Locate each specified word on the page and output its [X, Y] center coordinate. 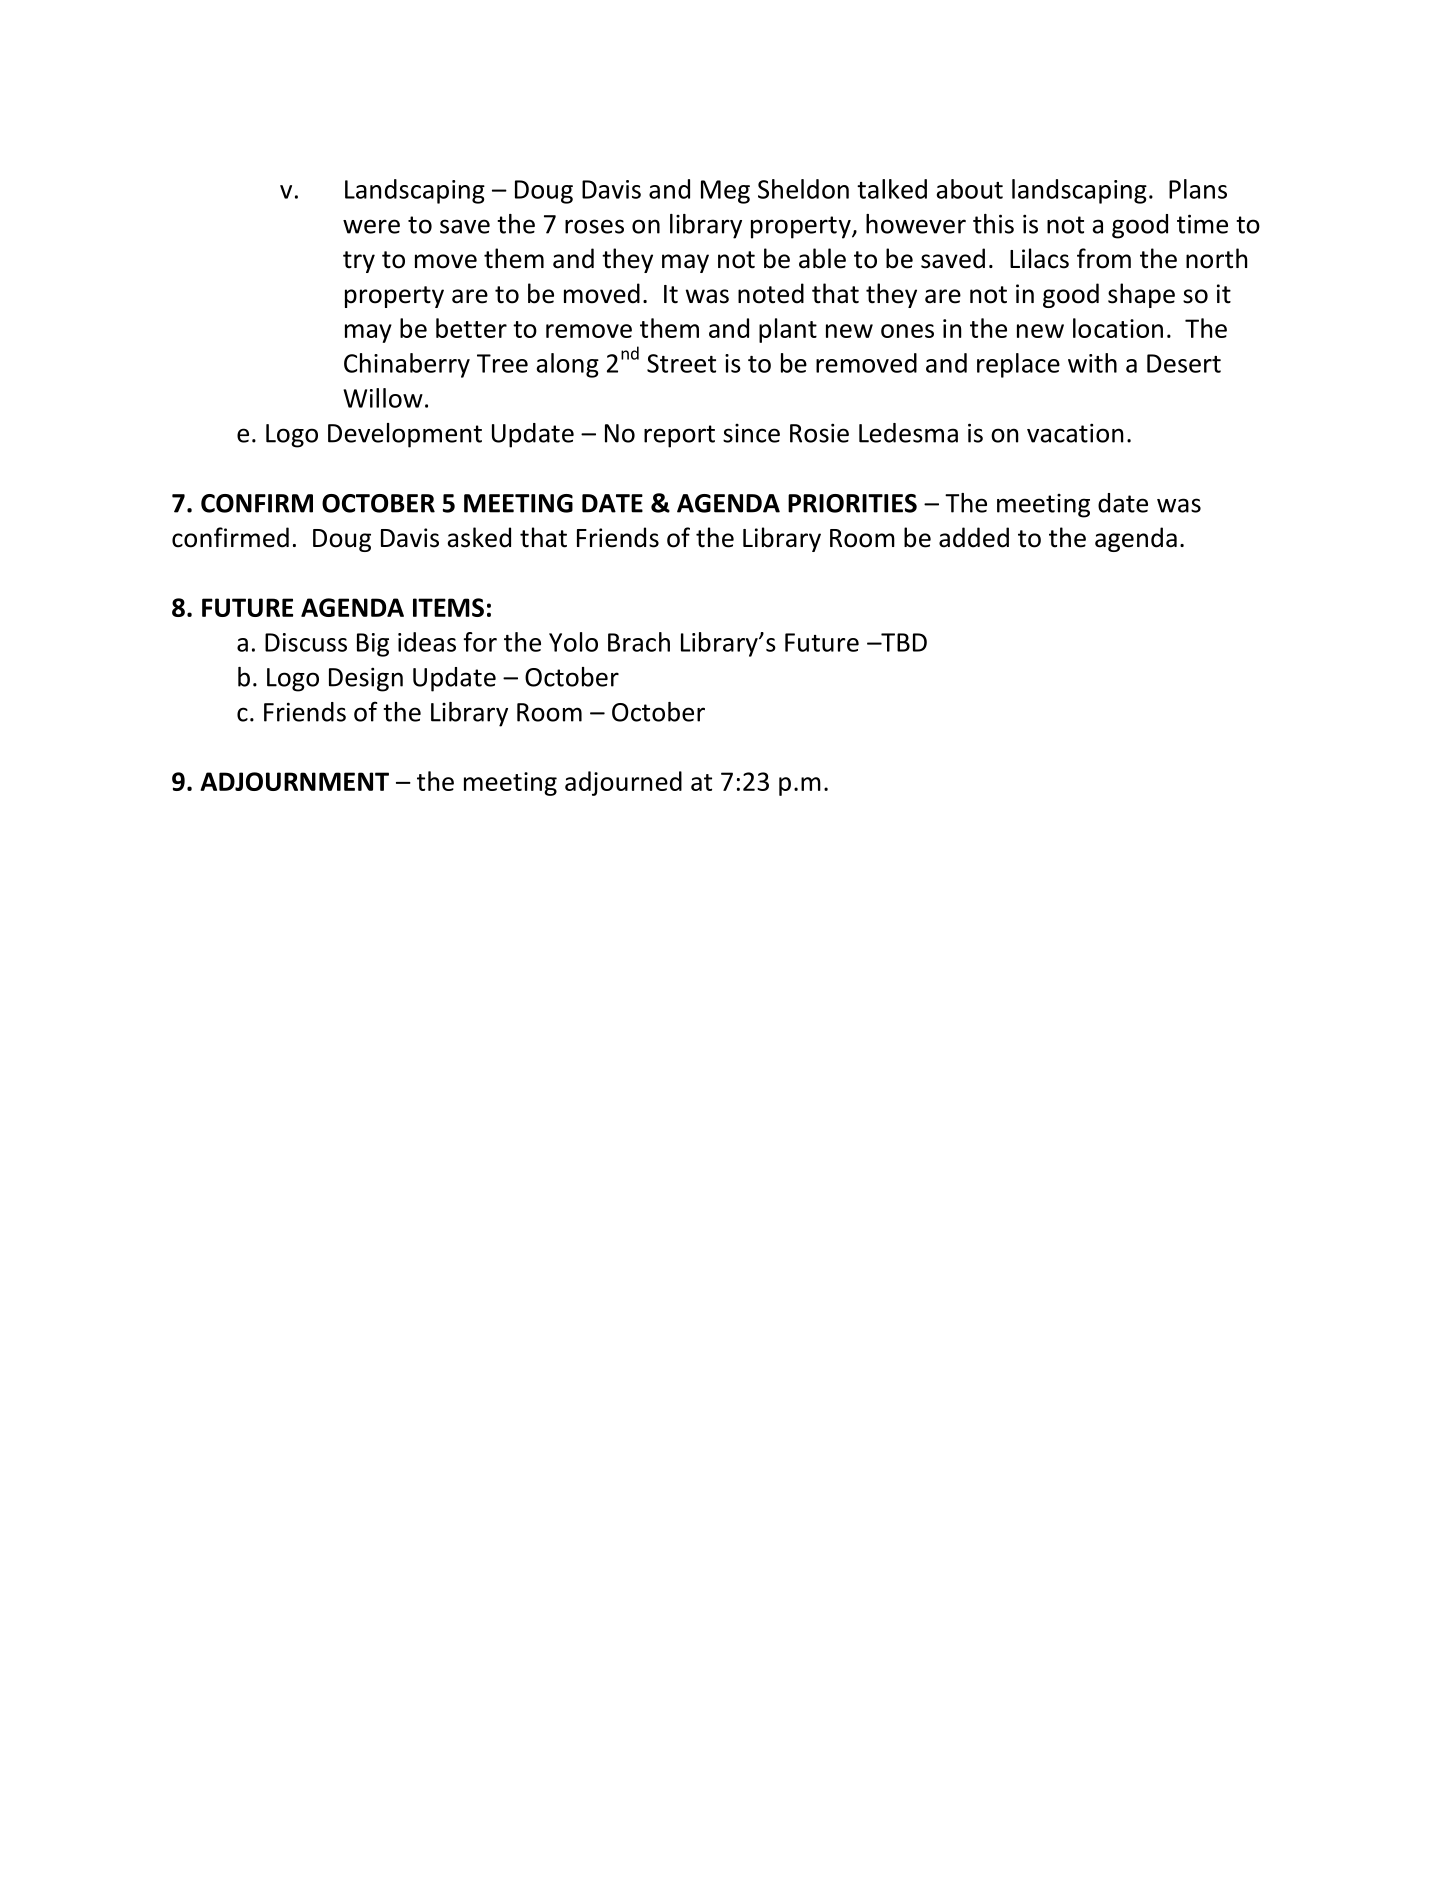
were [371, 226]
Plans [1198, 189]
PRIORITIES [852, 503]
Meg [725, 192]
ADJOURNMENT [294, 781]
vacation [1075, 433]
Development [405, 435]
